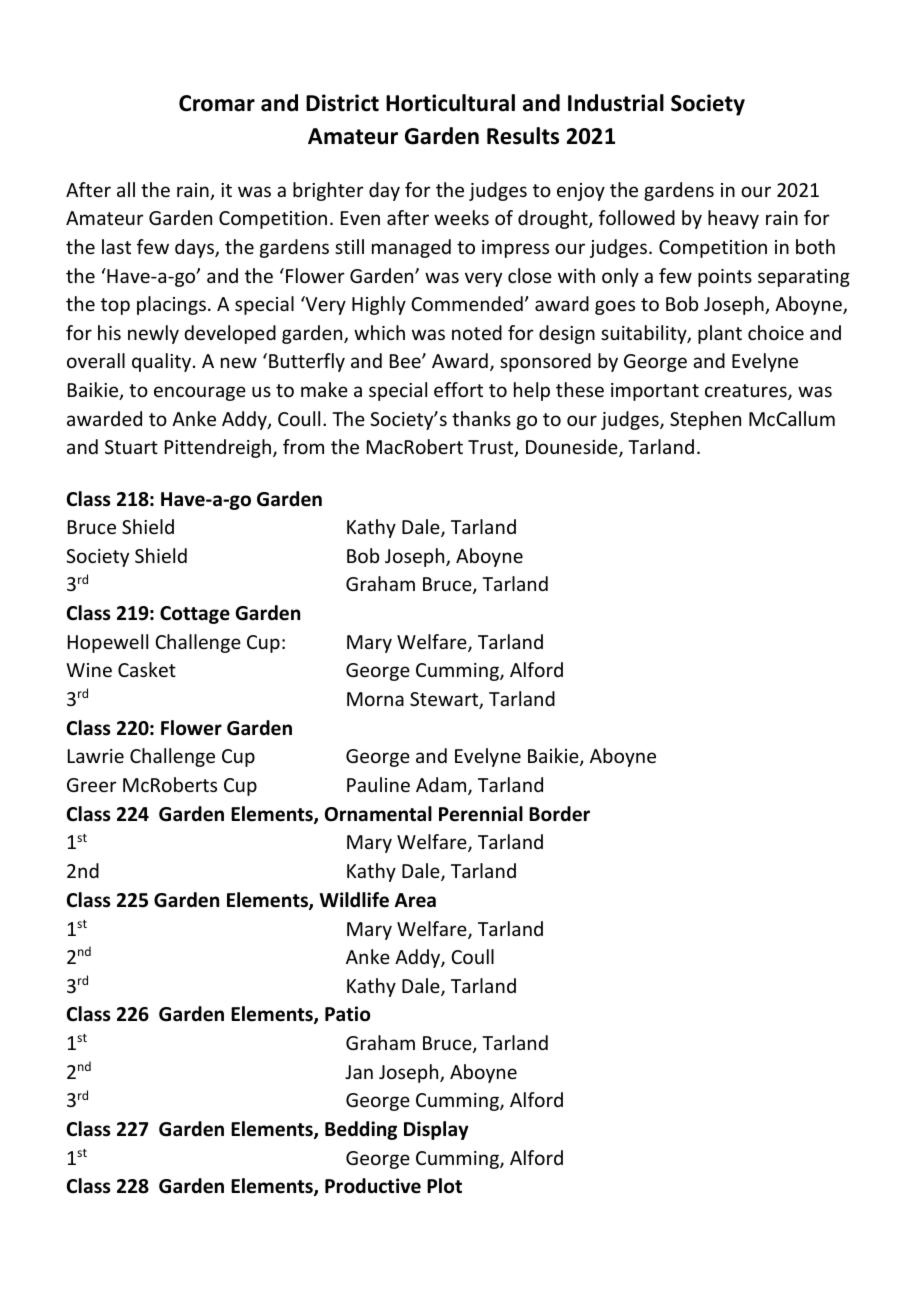 The image size is (924, 1308). What do you see at coordinates (720, 334) in the document?
I see `plant` at bounding box center [720, 334].
